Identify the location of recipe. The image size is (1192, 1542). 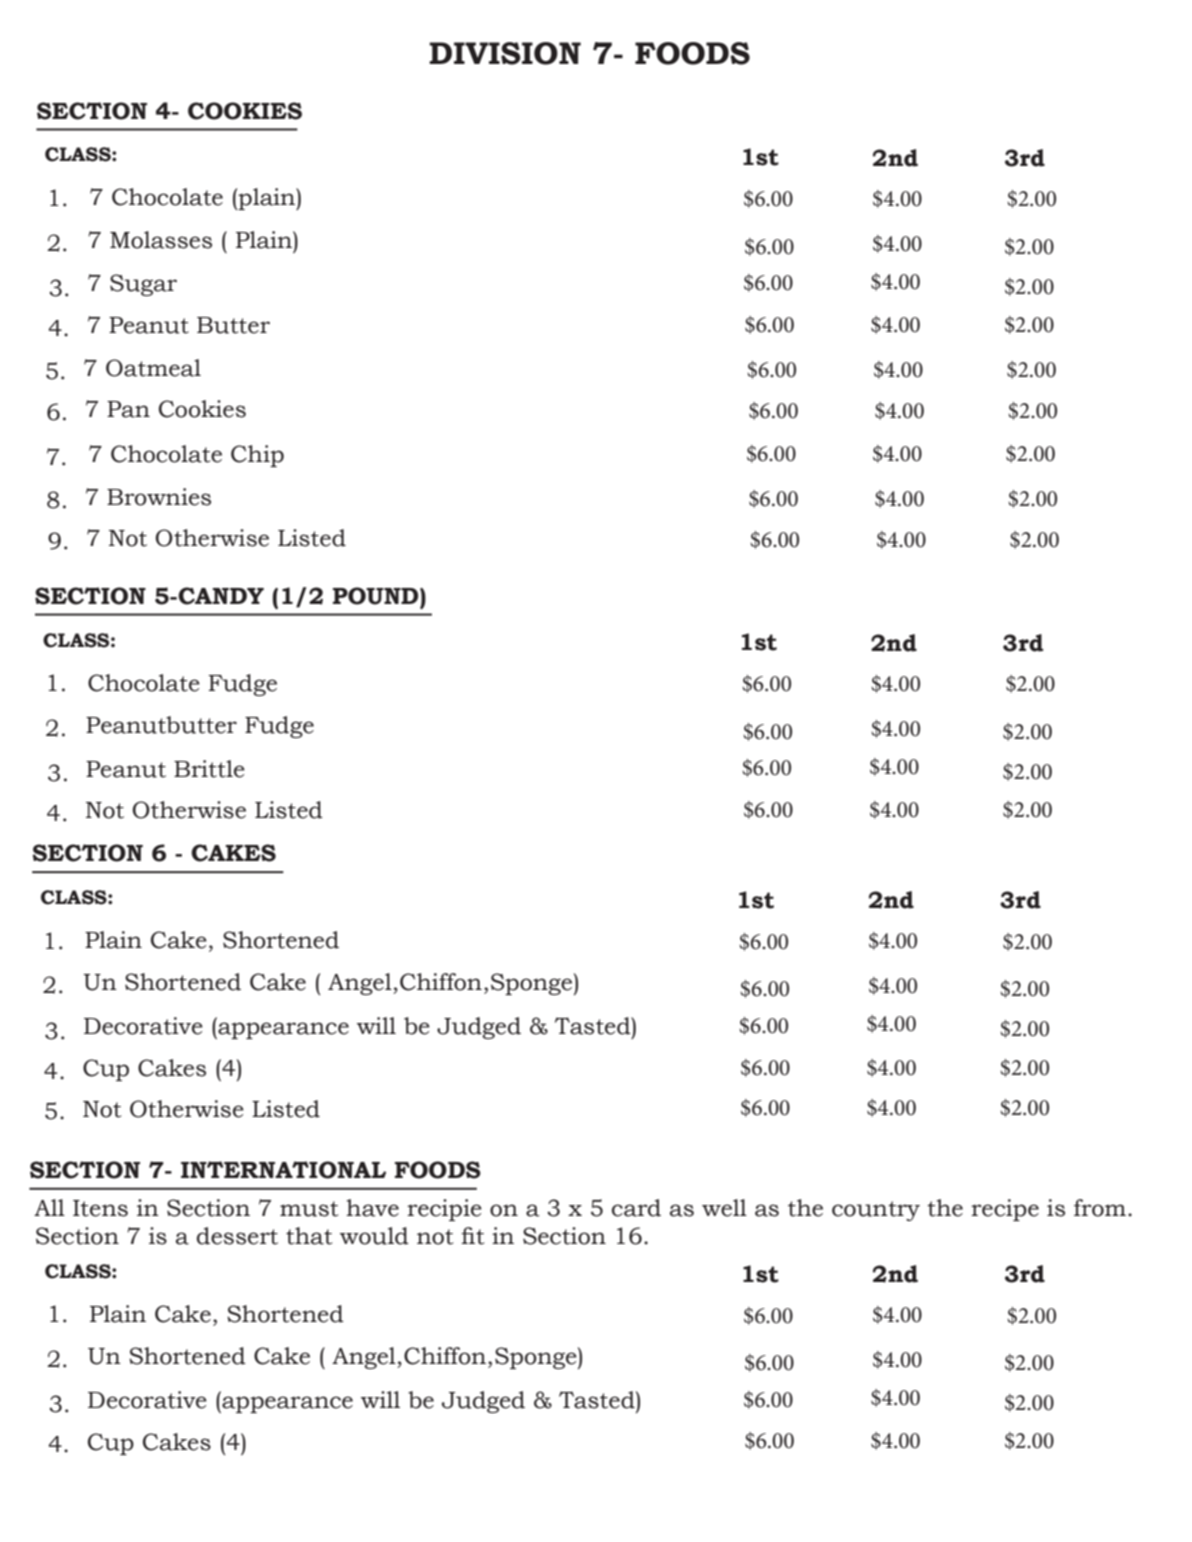
(1005, 1210).
